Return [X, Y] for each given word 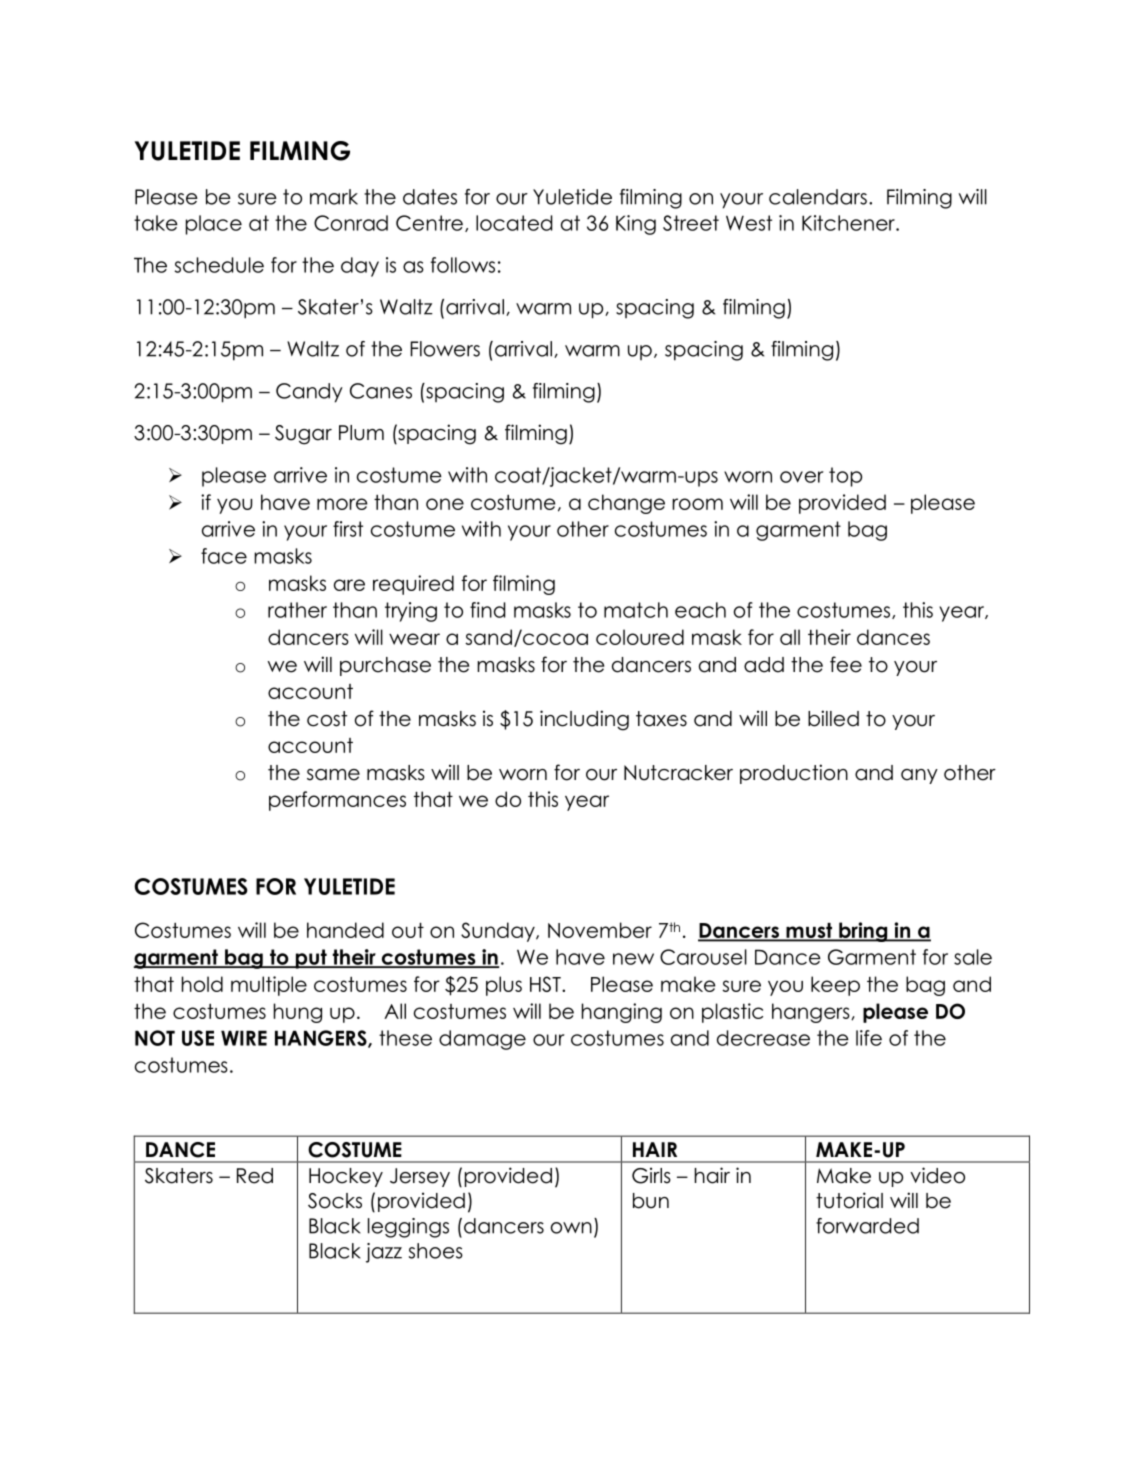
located [514, 223]
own [571, 1228]
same [333, 775]
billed [833, 718]
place [214, 225]
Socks [335, 1201]
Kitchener [849, 223]
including [584, 720]
